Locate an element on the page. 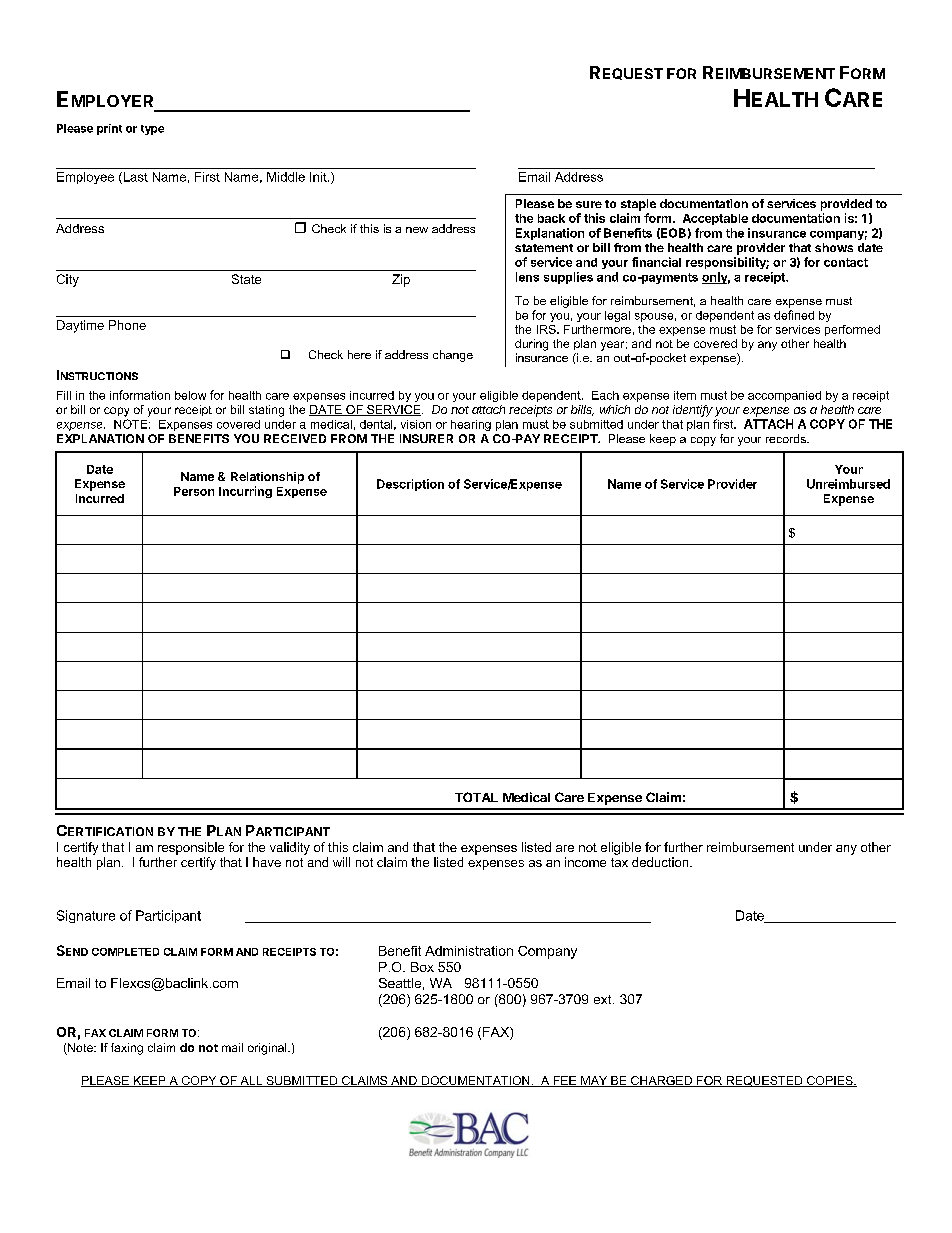 This page has width=952, height=1233. Acceptable is located at coordinates (715, 219).
